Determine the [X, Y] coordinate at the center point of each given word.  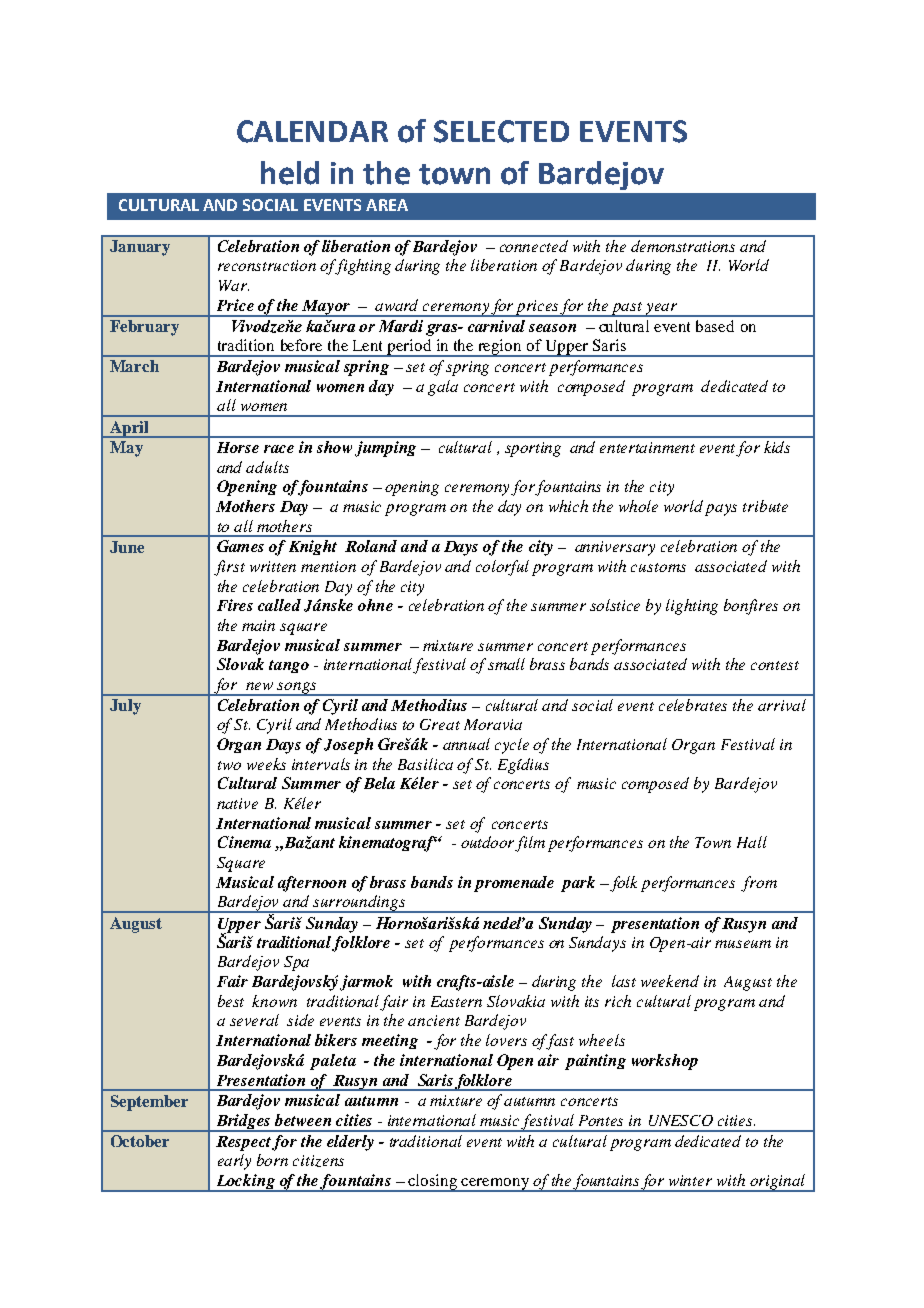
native [237, 803]
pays [721, 510]
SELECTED [501, 131]
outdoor [488, 843]
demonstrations [683, 246]
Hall [752, 842]
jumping [385, 449]
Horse [238, 447]
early [234, 1162]
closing [433, 1183]
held [290, 173]
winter [690, 1180]
